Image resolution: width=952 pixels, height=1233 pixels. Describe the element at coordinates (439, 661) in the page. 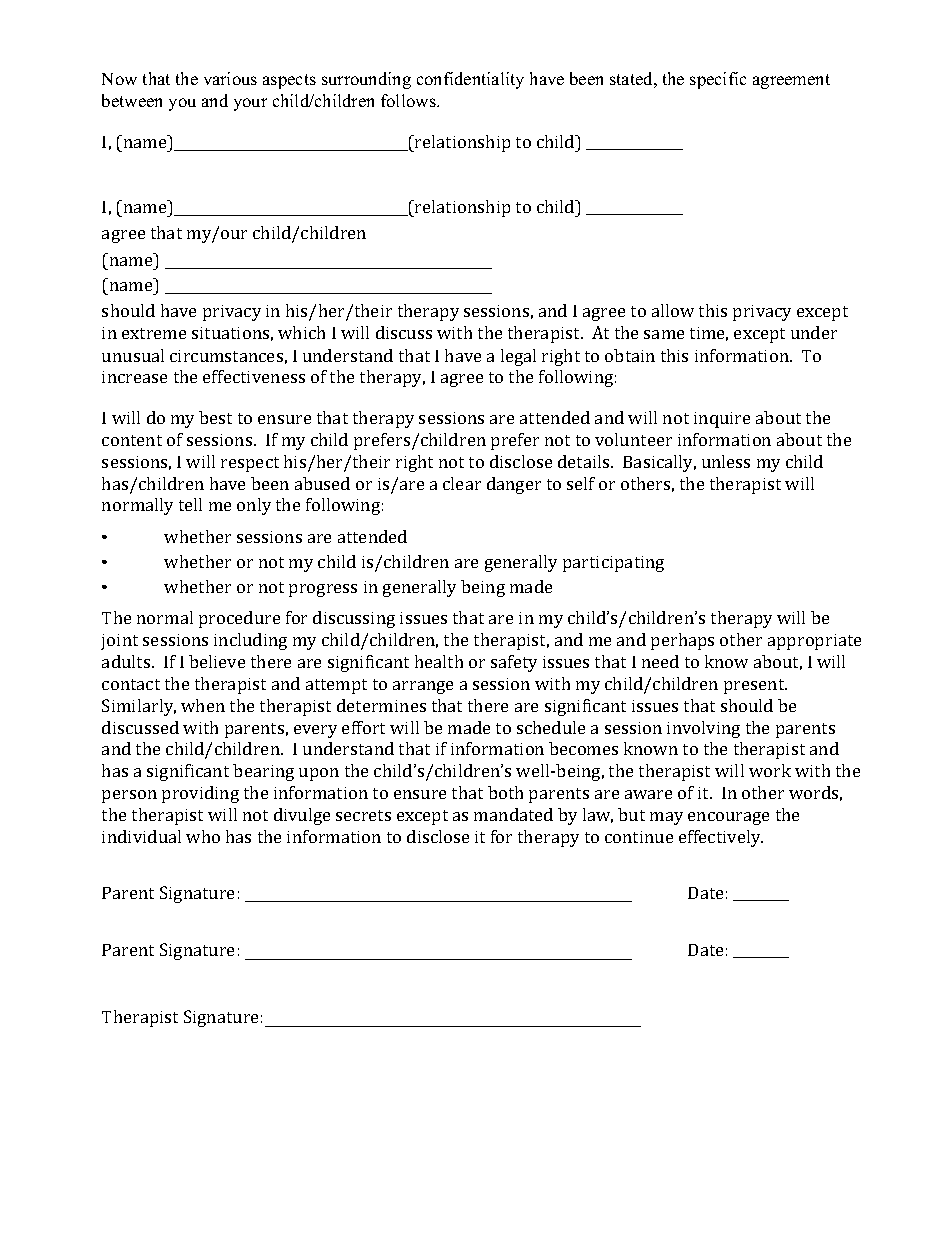

I see `health` at that location.
